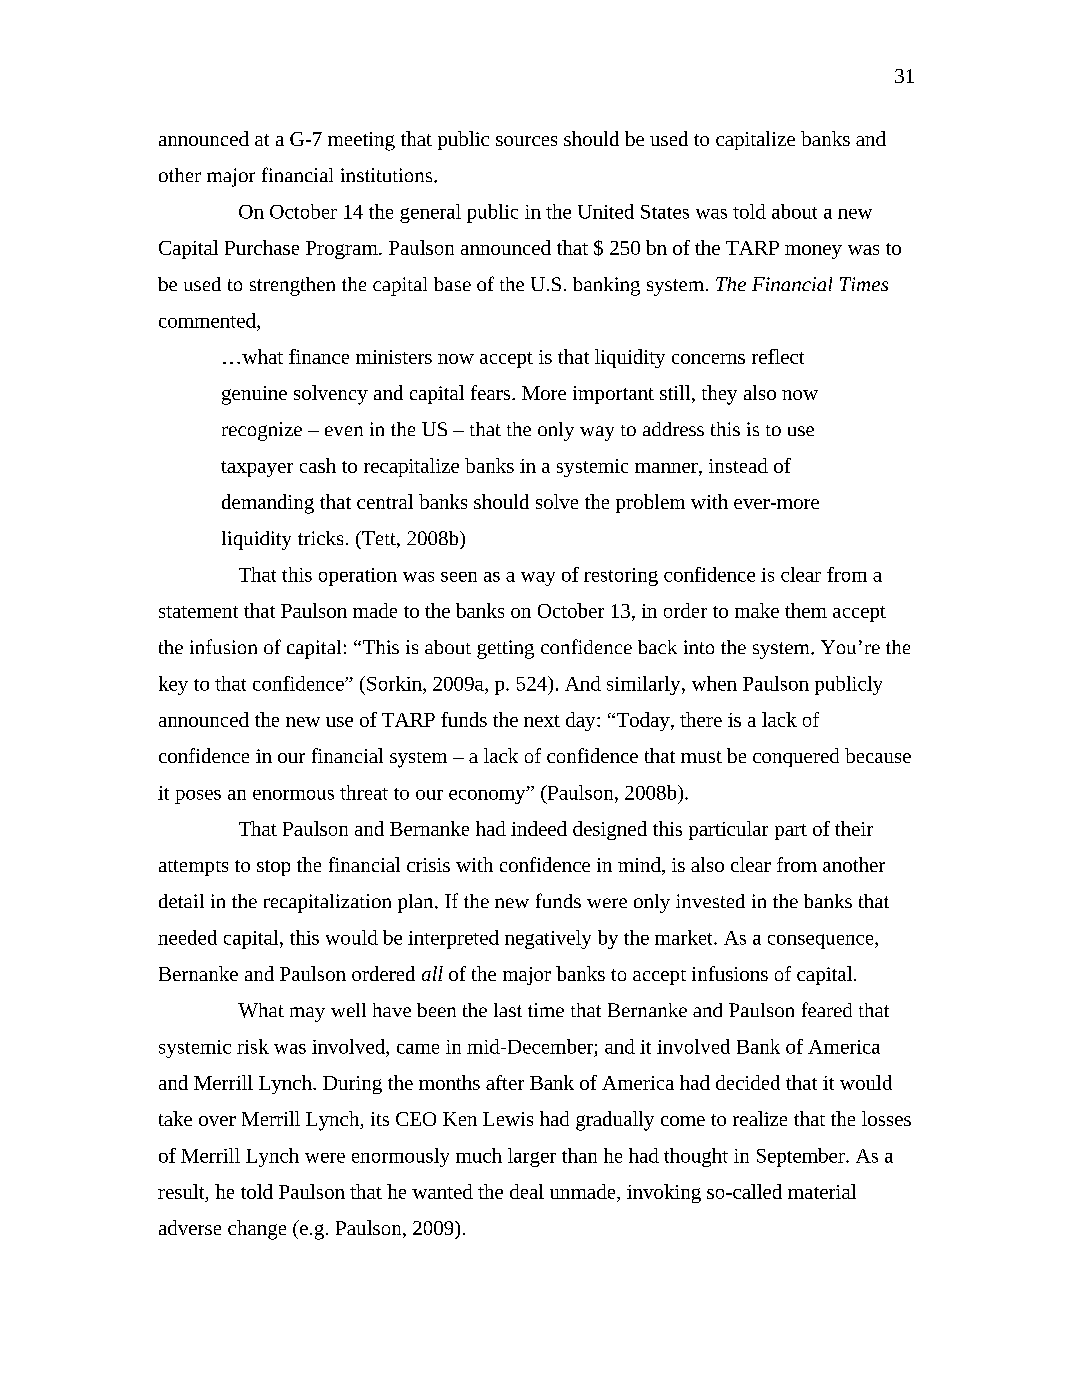 This screenshot has height=1389, width=1073. Describe the element at coordinates (257, 1230) in the screenshot. I see `change` at that location.
